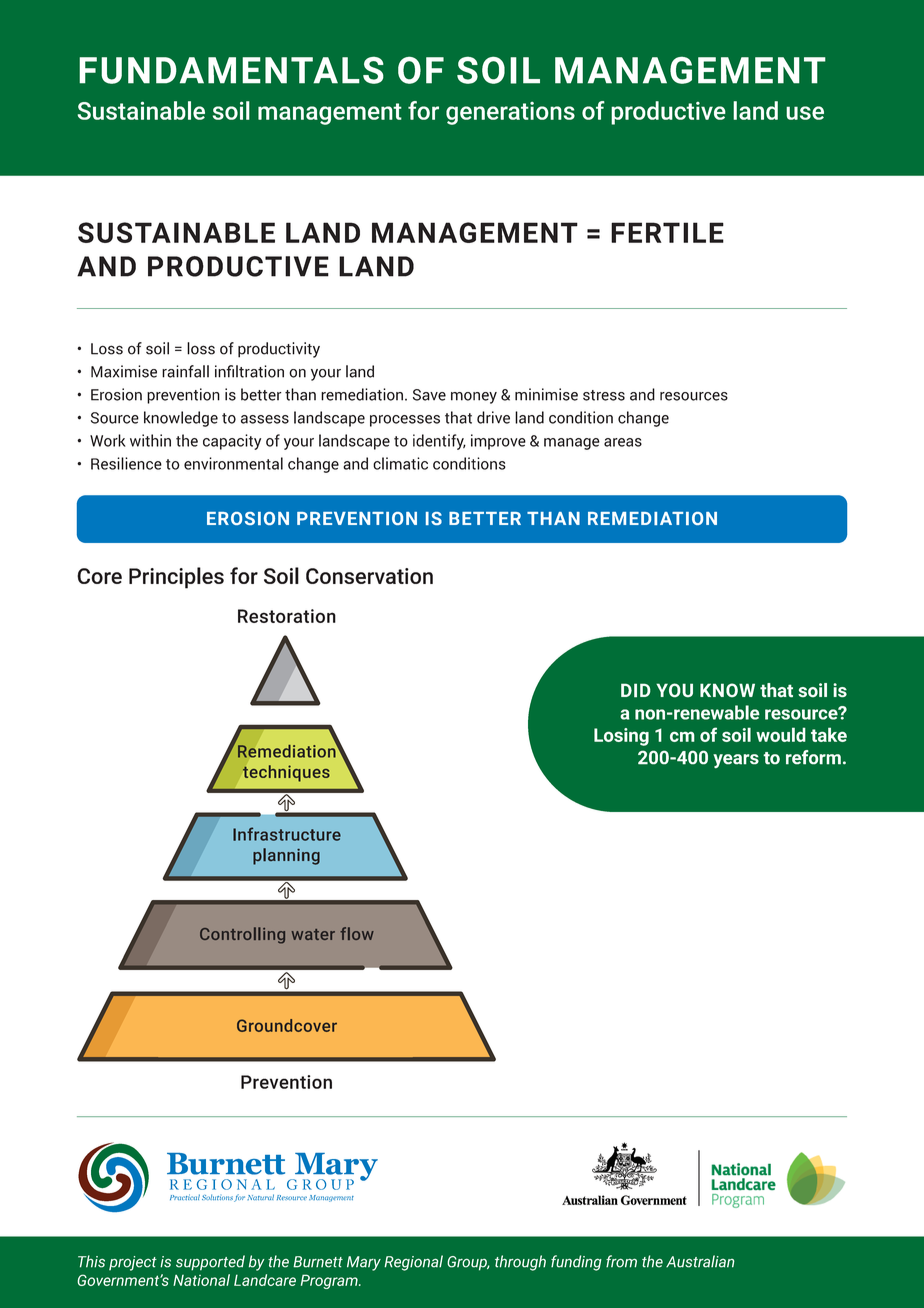  What do you see at coordinates (369, 576) in the image?
I see `Conservation` at bounding box center [369, 576].
